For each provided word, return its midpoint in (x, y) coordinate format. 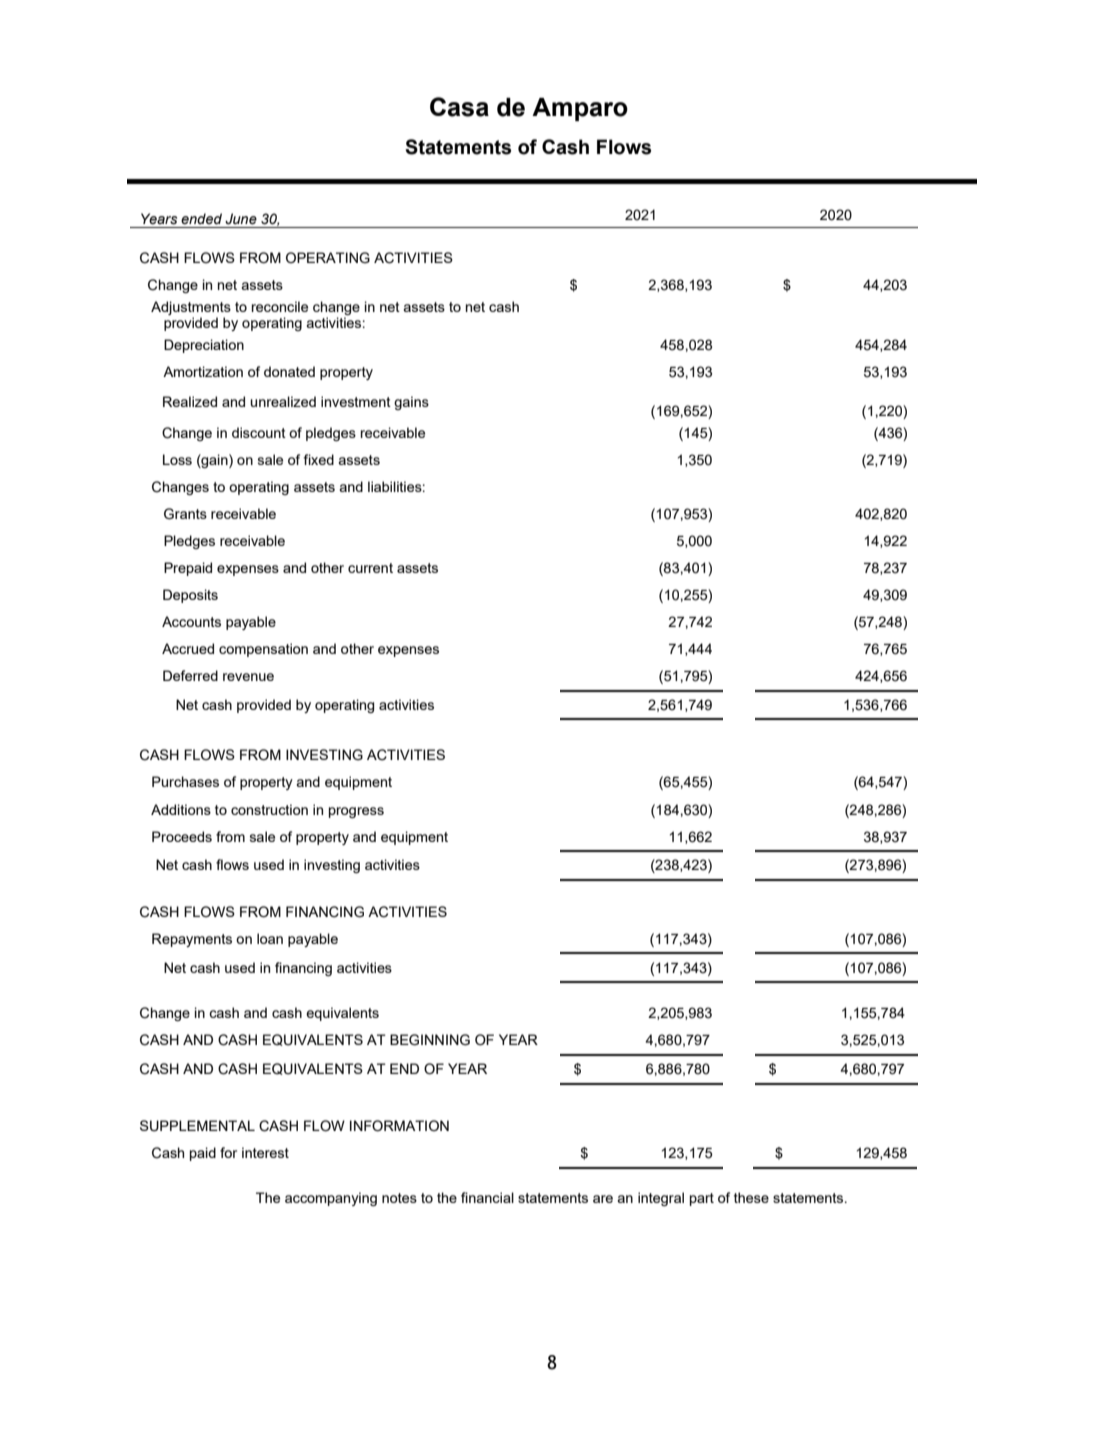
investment (356, 401)
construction (269, 809)
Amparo (580, 109)
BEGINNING (430, 1040)
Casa (459, 107)
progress (356, 812)
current (370, 568)
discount (259, 432)
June (241, 219)
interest (265, 1152)
